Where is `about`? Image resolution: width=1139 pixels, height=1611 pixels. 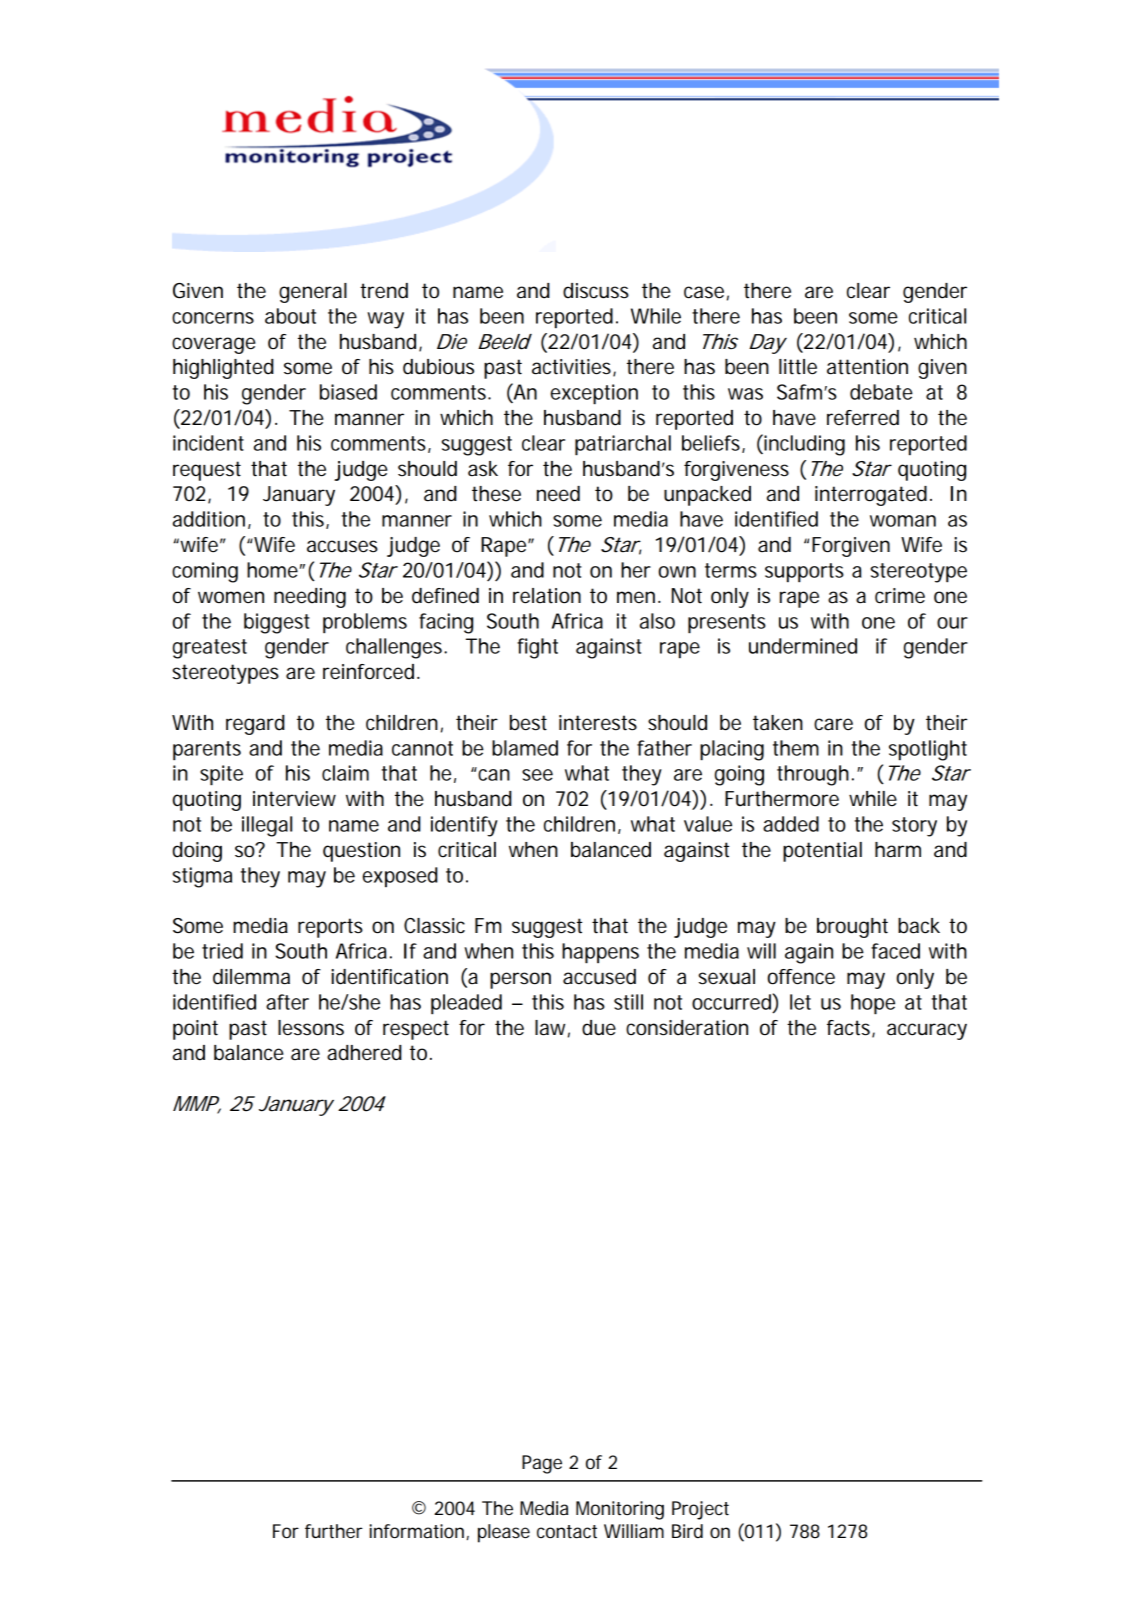
about is located at coordinates (290, 316).
